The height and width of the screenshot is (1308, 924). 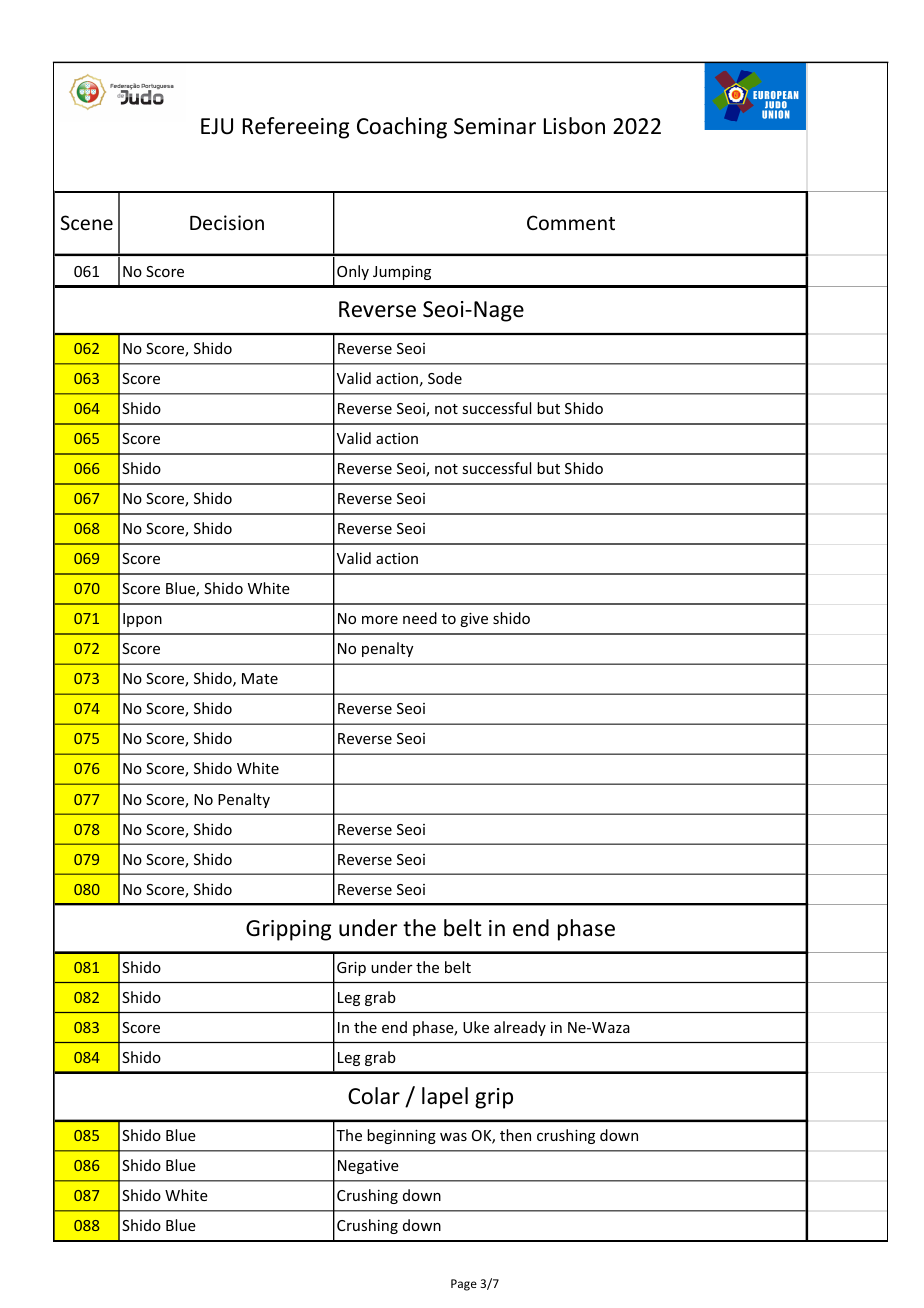 What do you see at coordinates (464, 1285) in the screenshot?
I see `Page` at bounding box center [464, 1285].
